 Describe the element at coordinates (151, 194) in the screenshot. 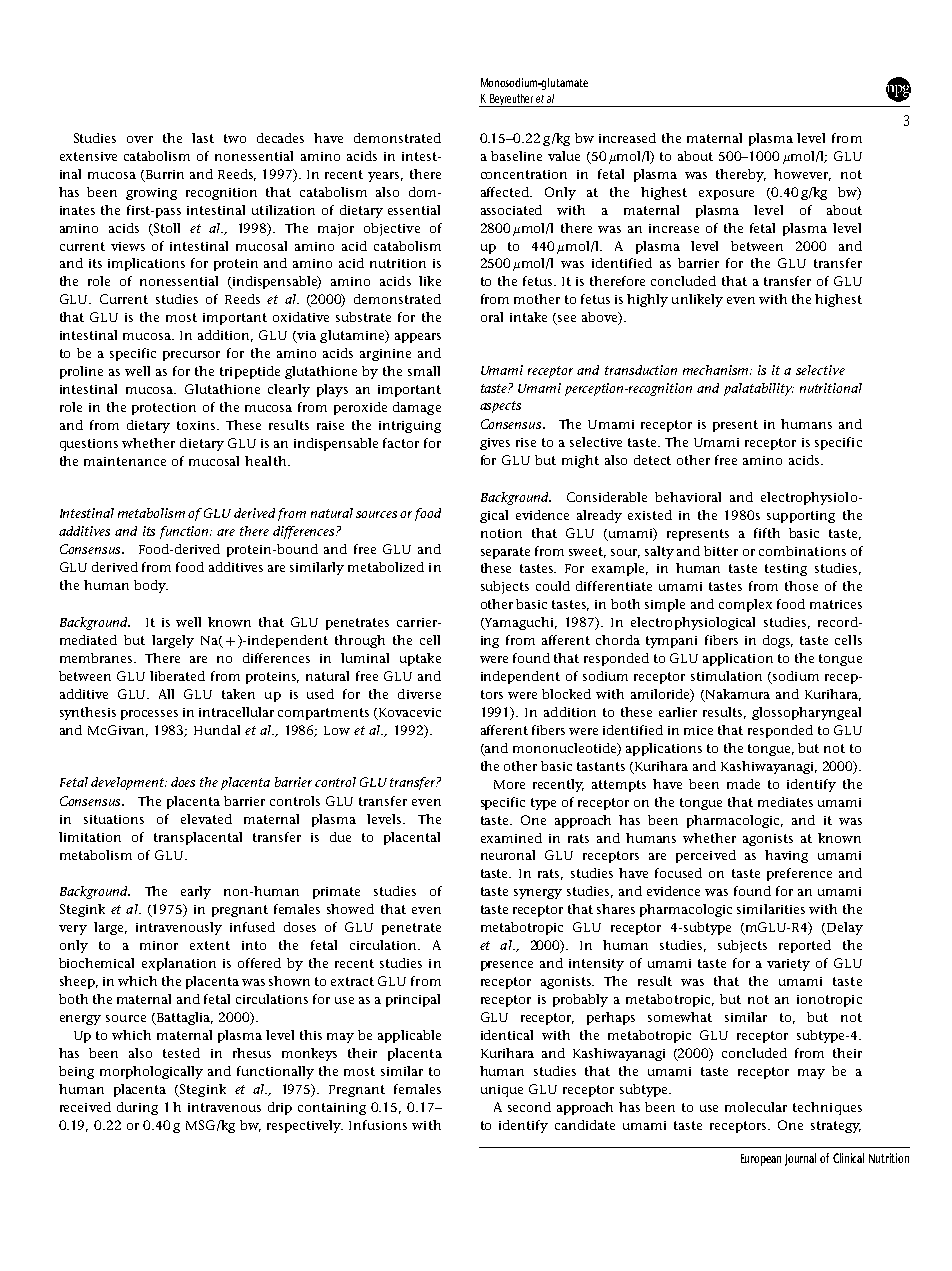

I see `growing` at that location.
